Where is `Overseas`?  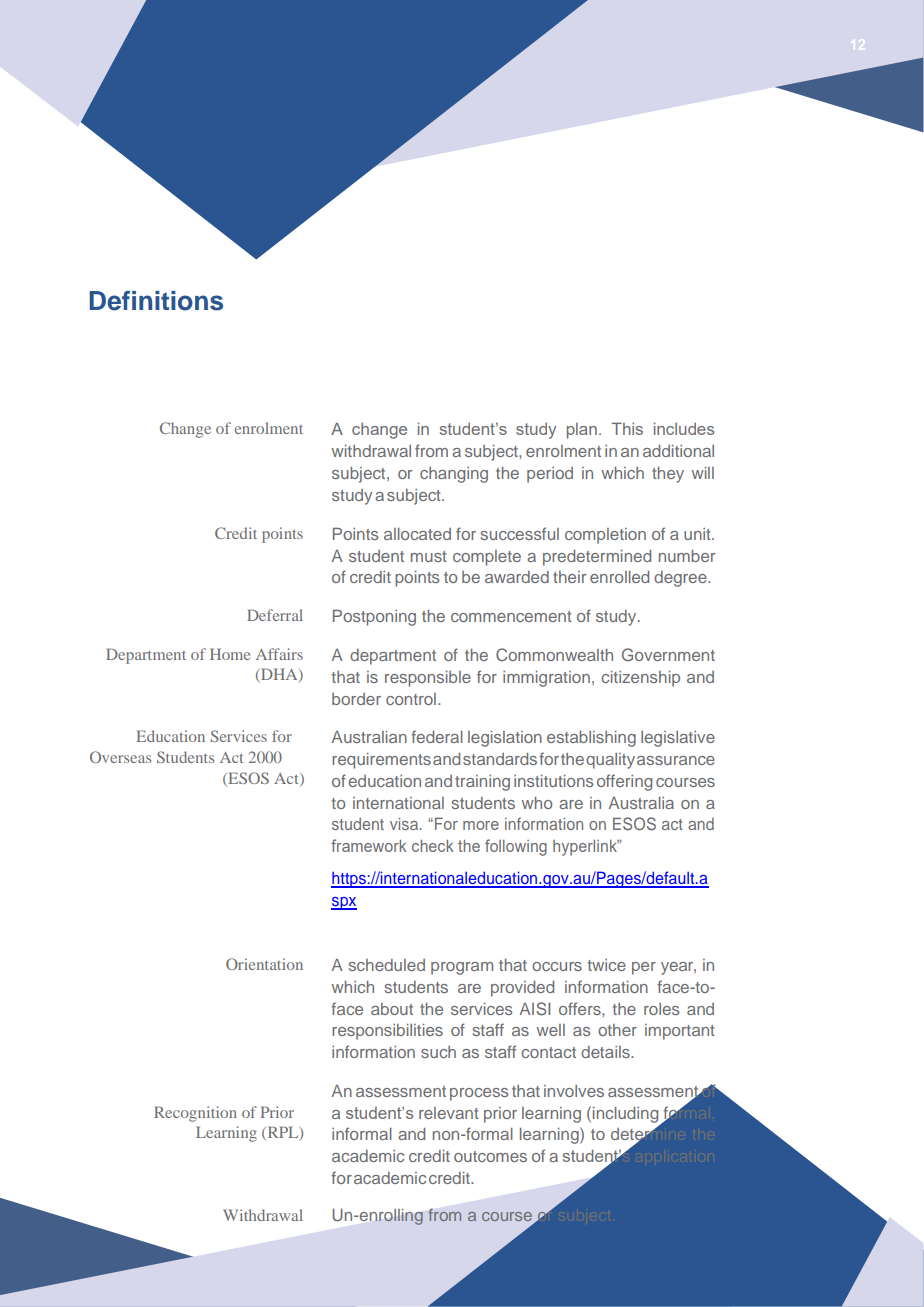 Overseas is located at coordinates (120, 757).
